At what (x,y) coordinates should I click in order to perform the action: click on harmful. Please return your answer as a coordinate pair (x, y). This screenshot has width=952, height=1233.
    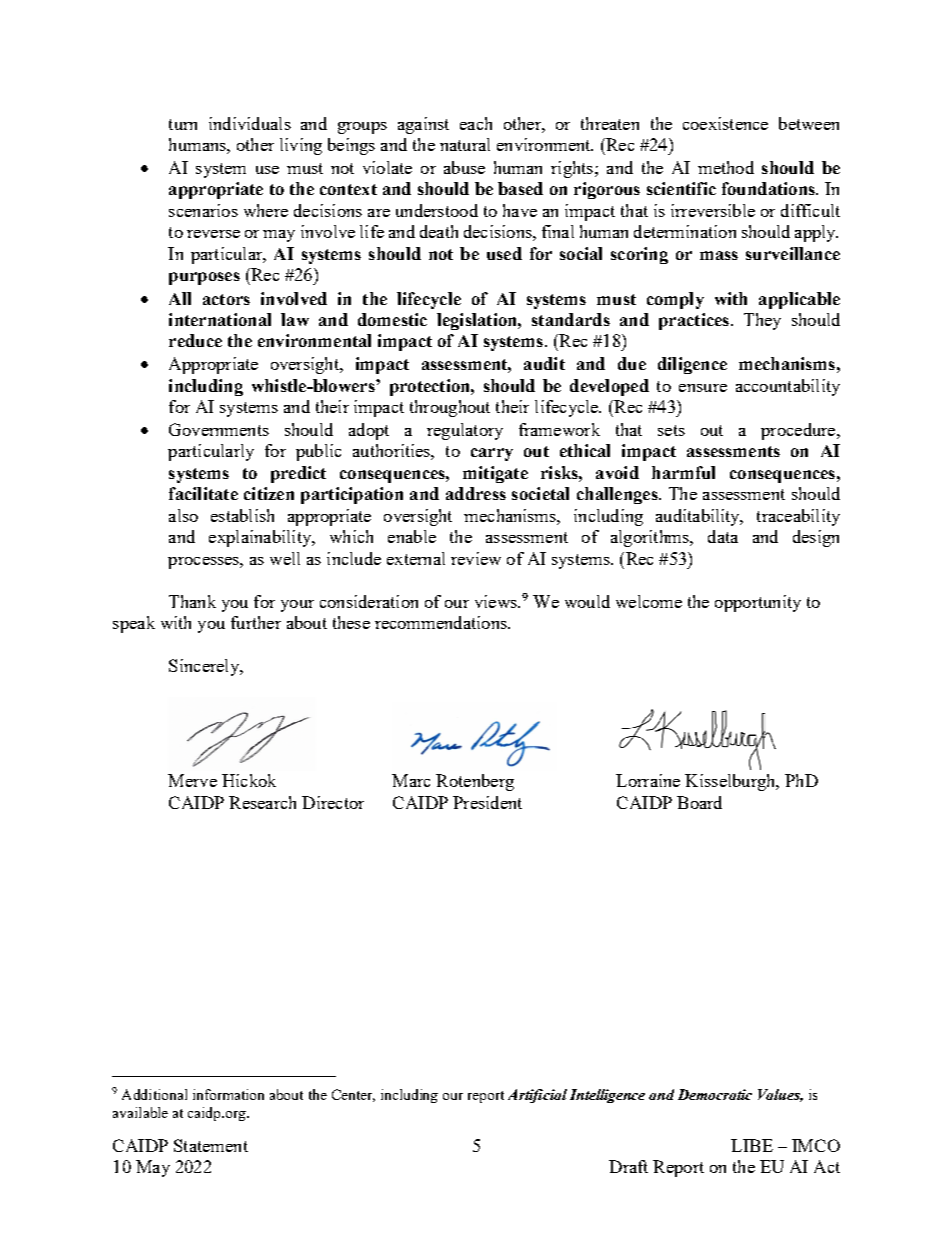
    Looking at the image, I should click on (683, 472).
